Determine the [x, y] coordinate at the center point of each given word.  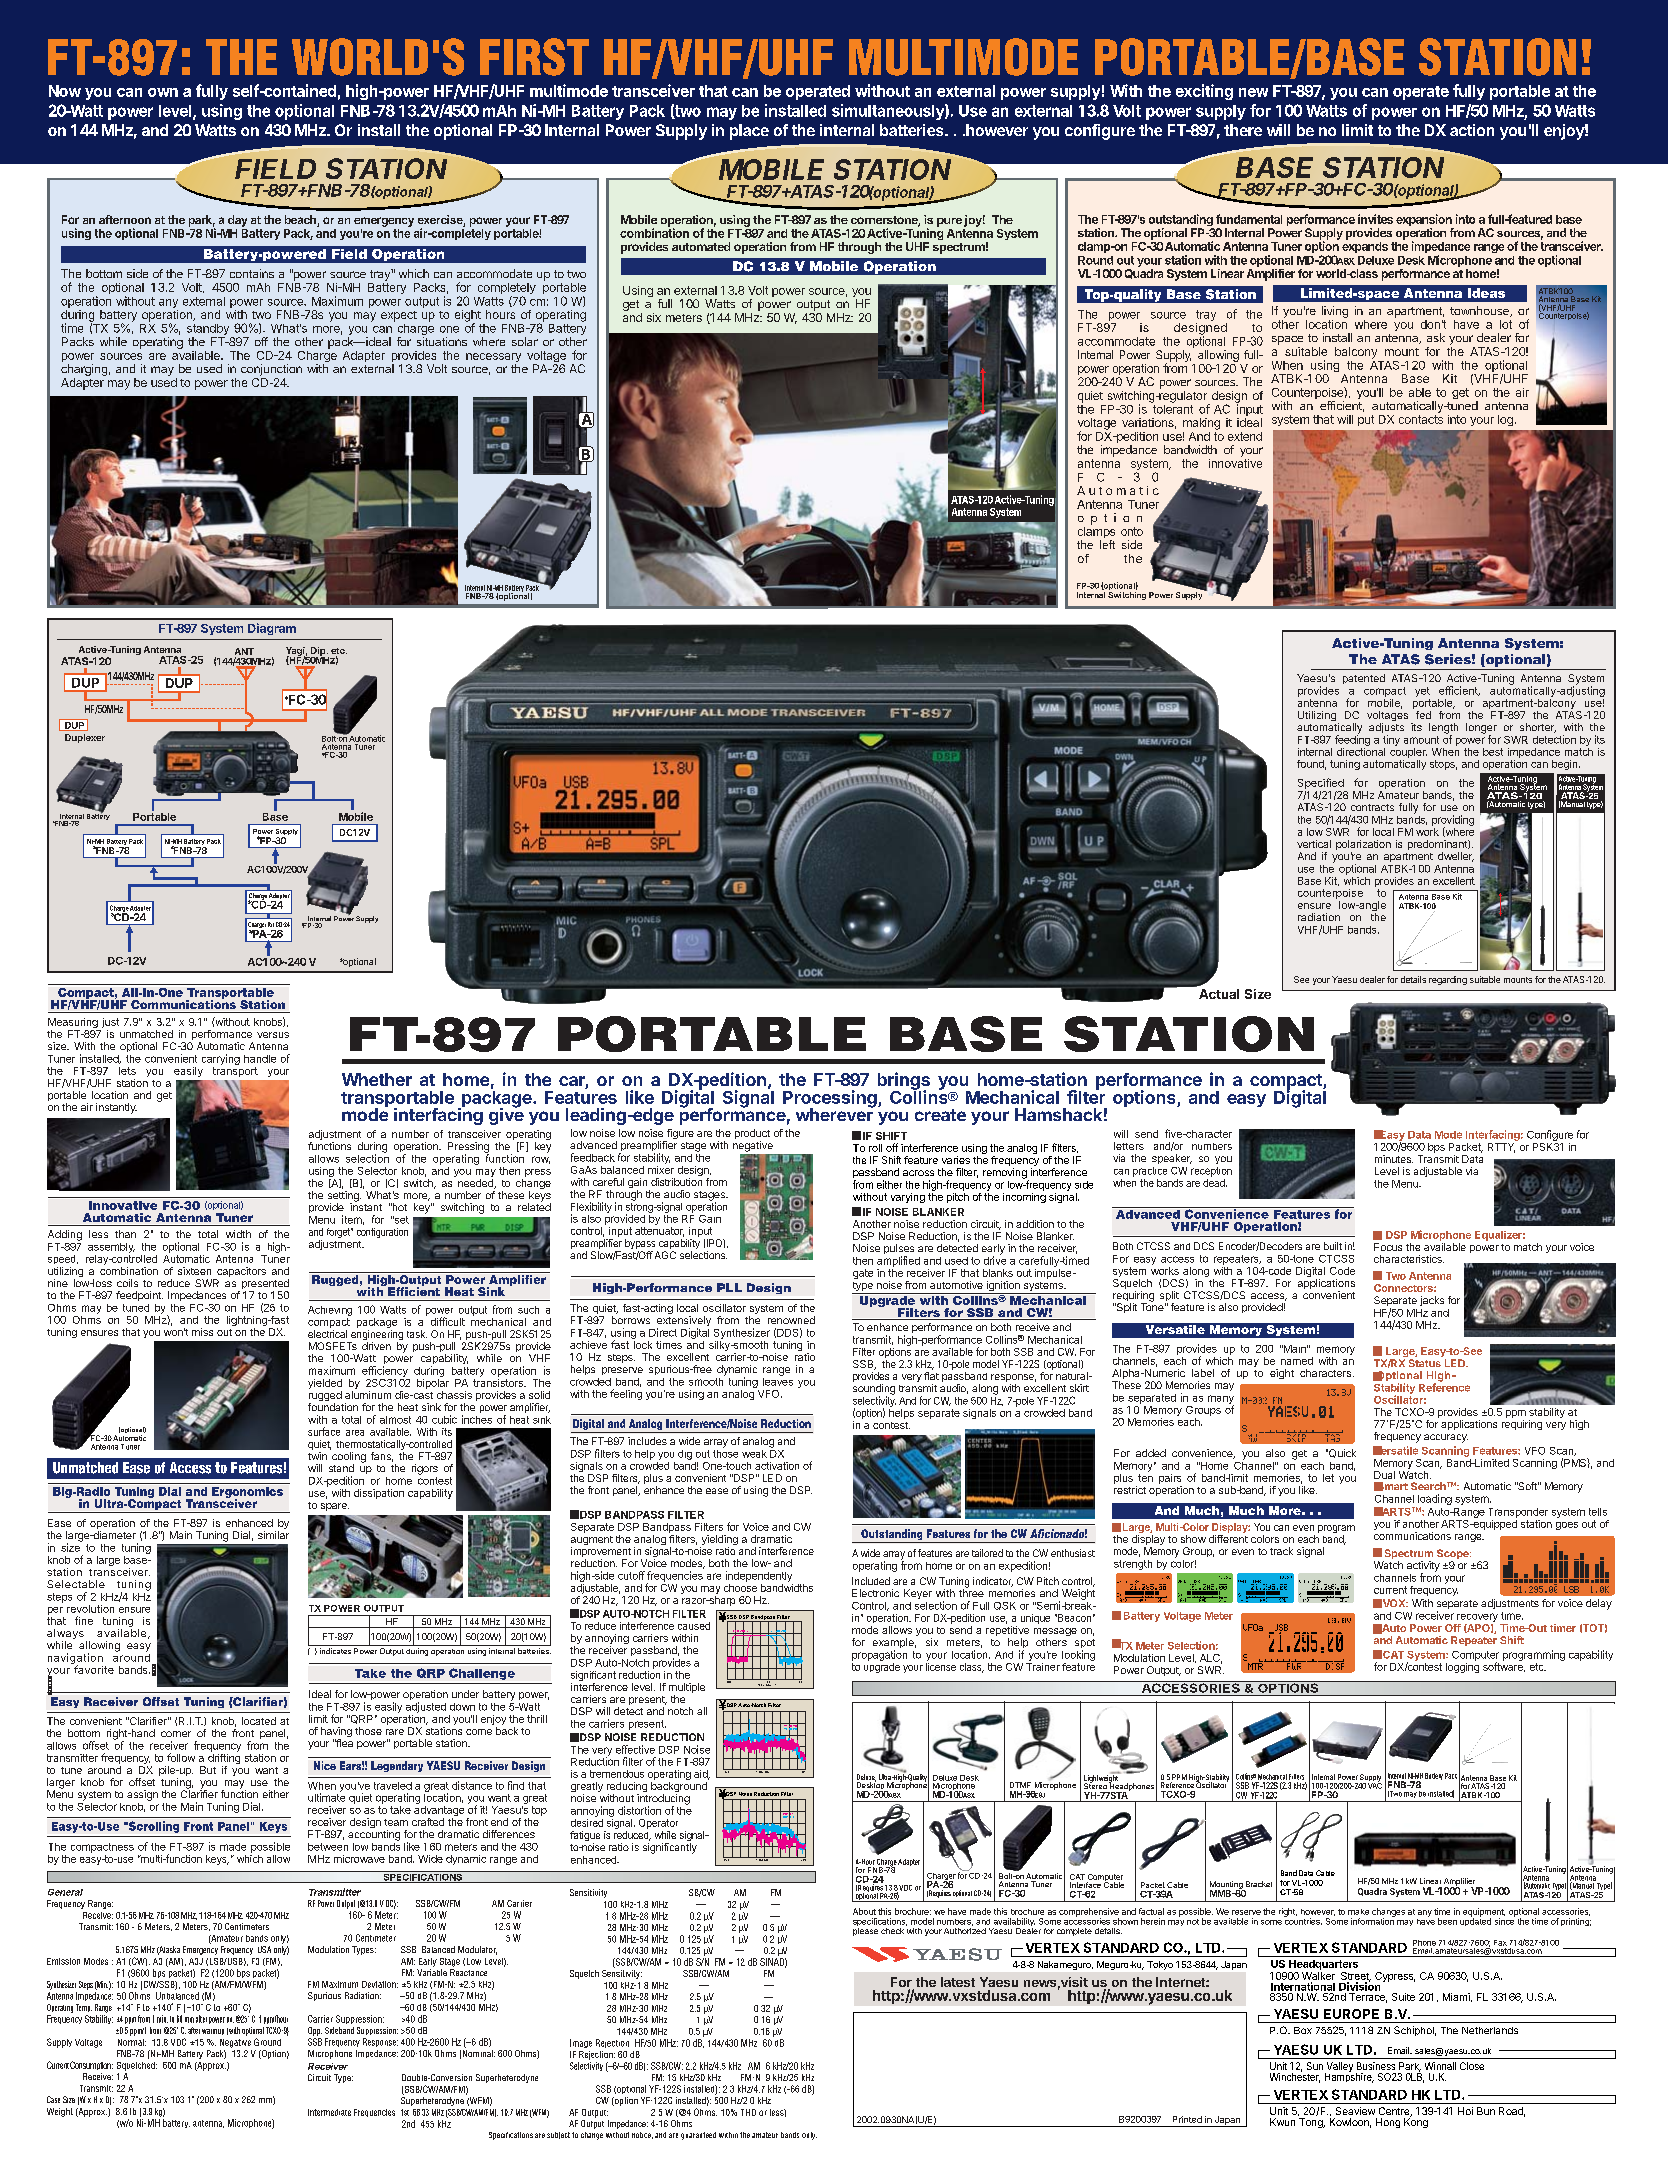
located [259, 1721]
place [749, 132]
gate [863, 1274]
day [237, 221]
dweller [1456, 857]
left [1107, 544]
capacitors [240, 1273]
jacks [1432, 1301]
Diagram [272, 629]
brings [904, 1082]
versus [273, 1035]
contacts [1421, 419]
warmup [213, 2032]
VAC [1375, 1784]
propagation [879, 1655]
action [1472, 130]
